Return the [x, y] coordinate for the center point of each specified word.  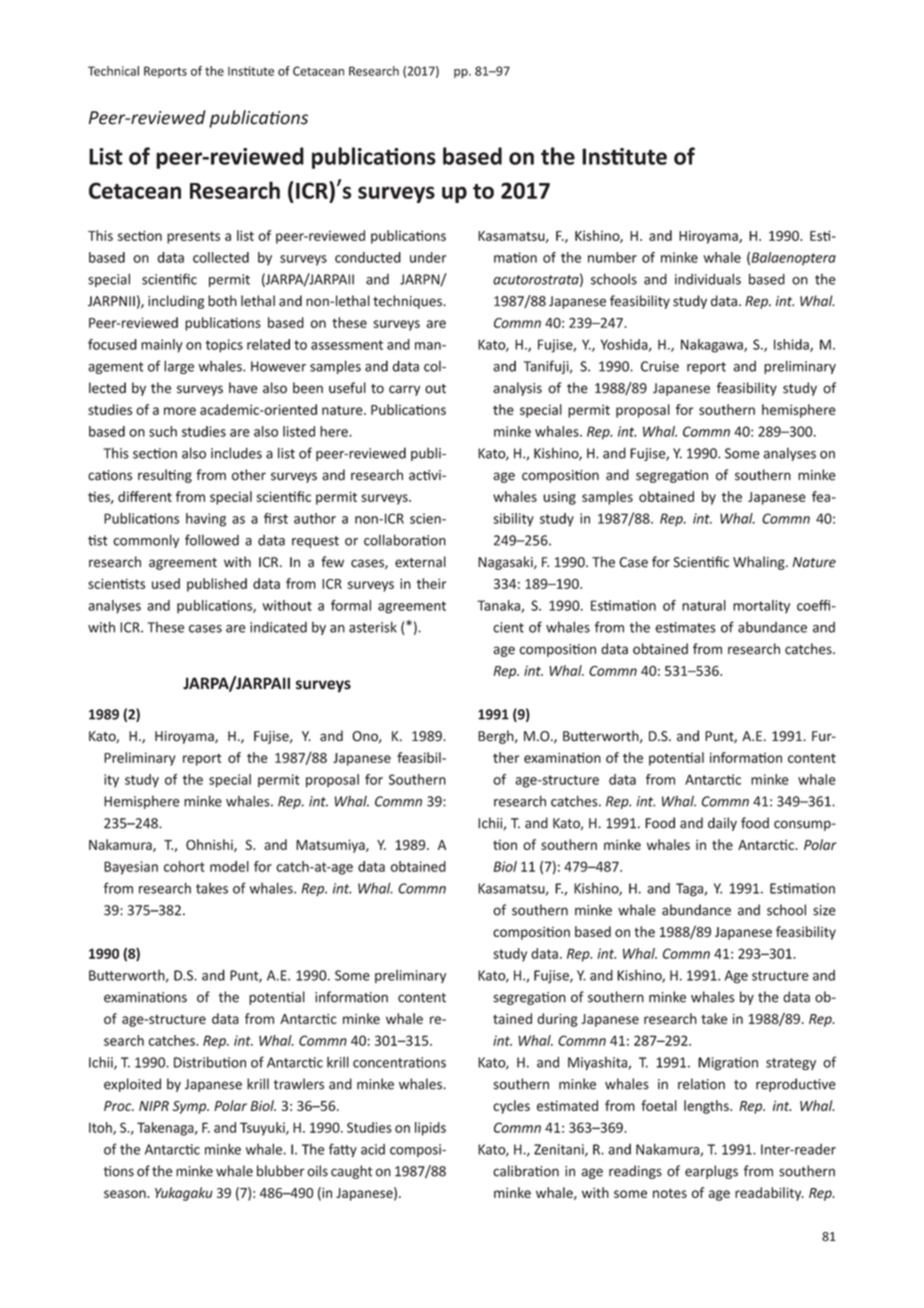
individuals [708, 279]
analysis [517, 389]
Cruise [660, 366]
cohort [184, 866]
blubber [281, 1171]
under [428, 257]
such [163, 431]
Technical [113, 71]
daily [722, 824]
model [229, 866]
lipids [430, 1129]
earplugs [711, 1172]
